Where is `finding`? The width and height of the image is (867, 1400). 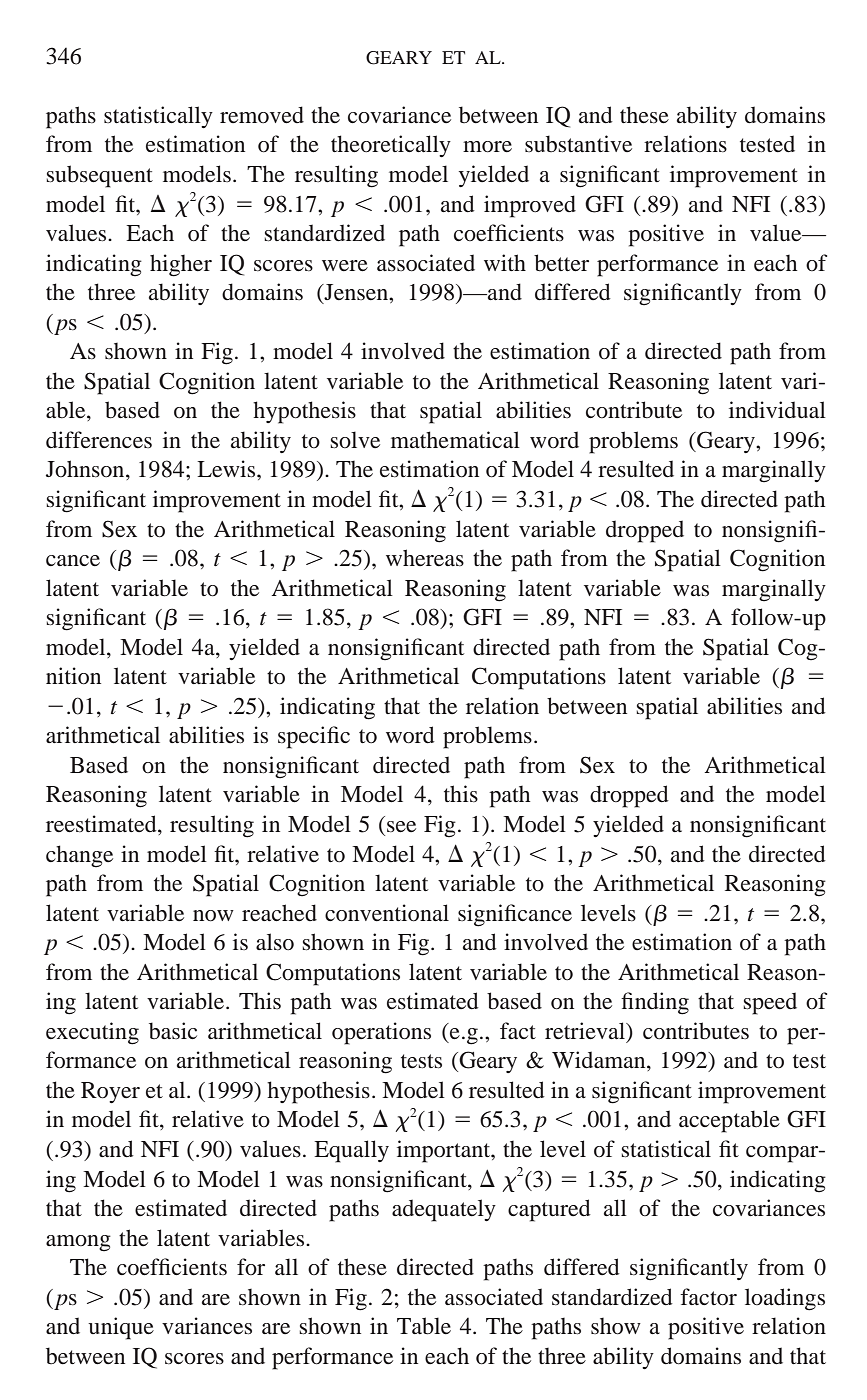
finding is located at coordinates (655, 1003).
